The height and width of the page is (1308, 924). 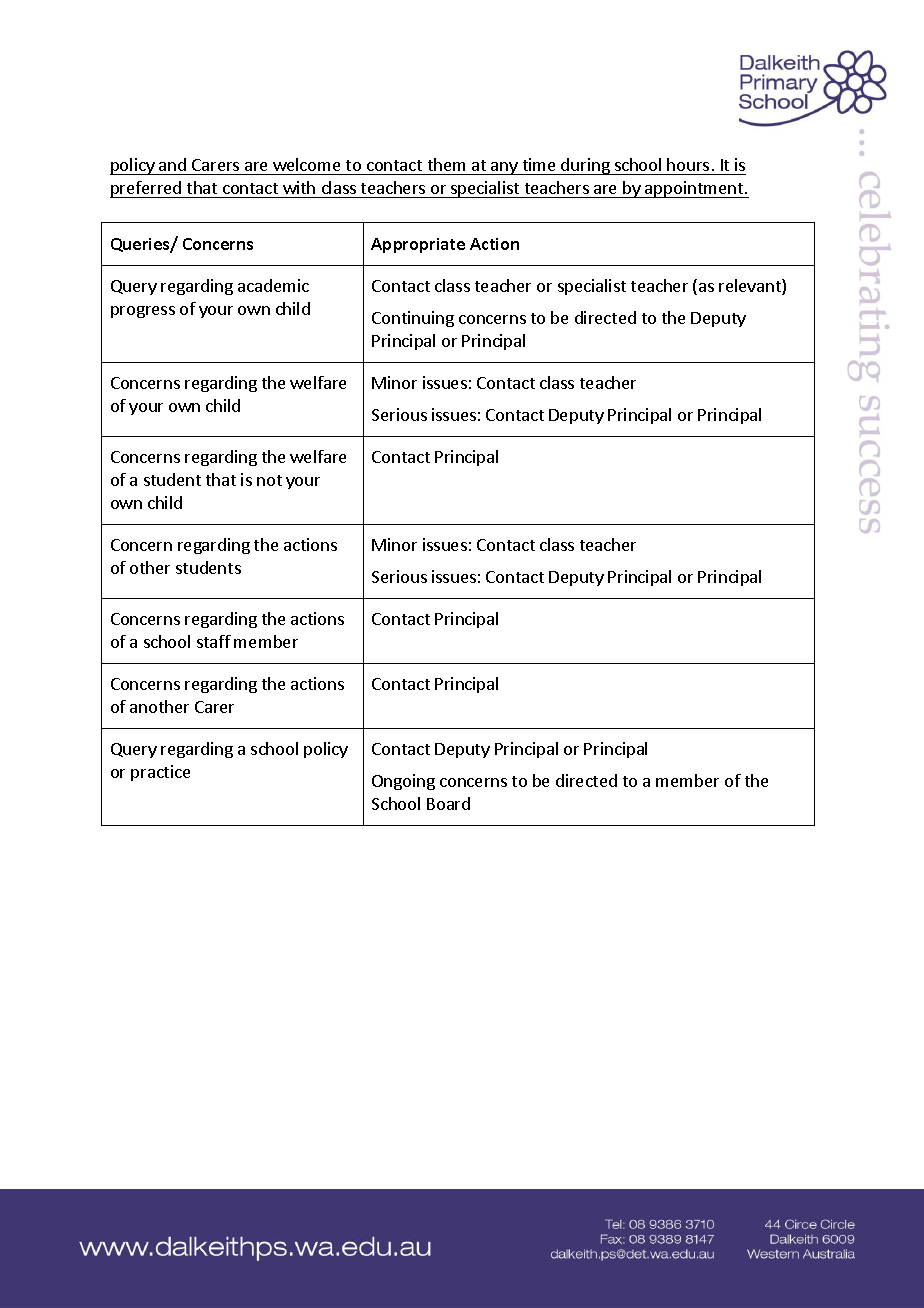 I want to click on Board, so click(x=448, y=803).
